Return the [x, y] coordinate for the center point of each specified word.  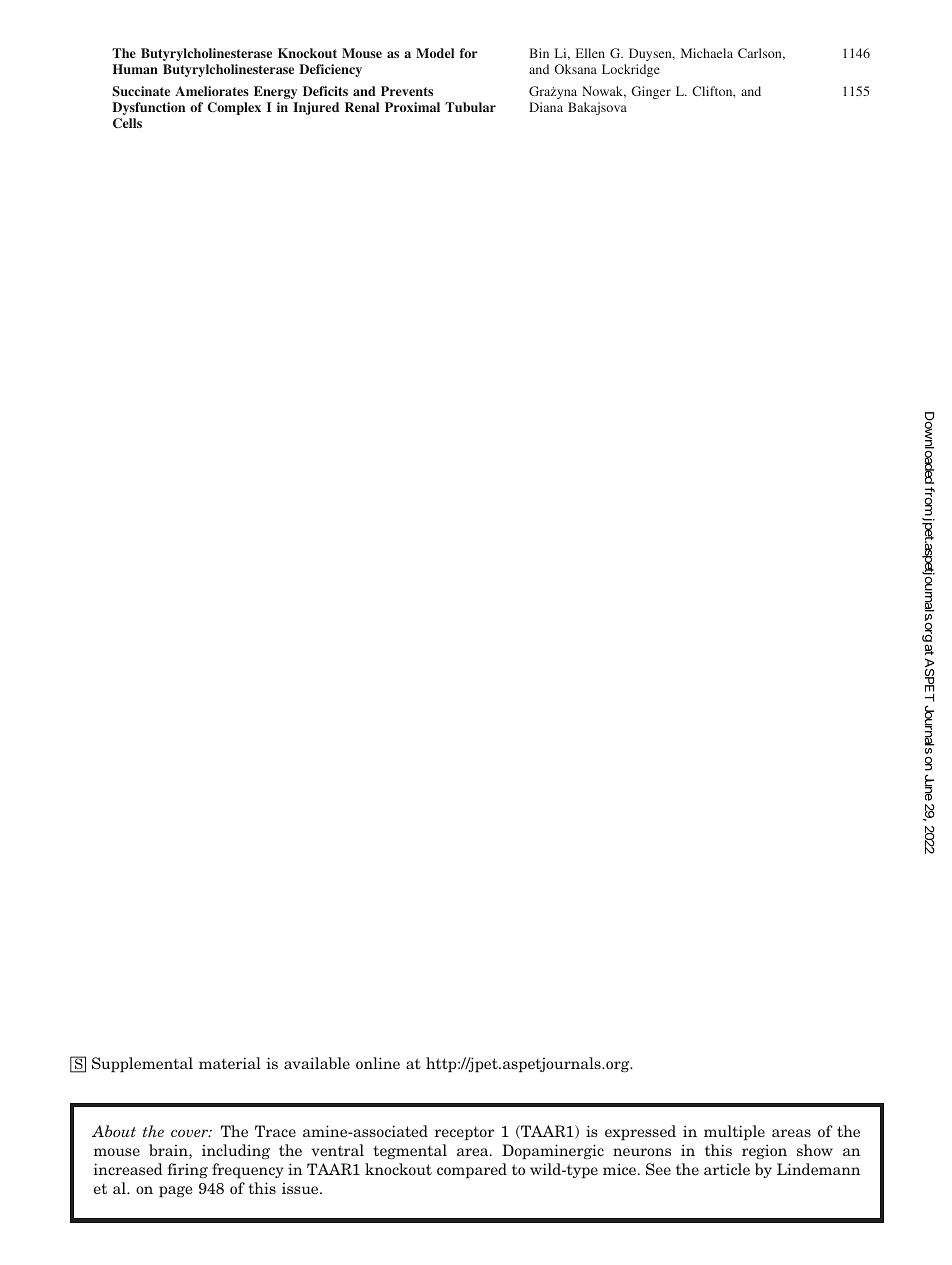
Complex [234, 108]
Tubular [470, 107]
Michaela [707, 53]
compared [472, 1171]
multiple [734, 1133]
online [378, 1063]
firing [188, 1170]
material [230, 1063]
